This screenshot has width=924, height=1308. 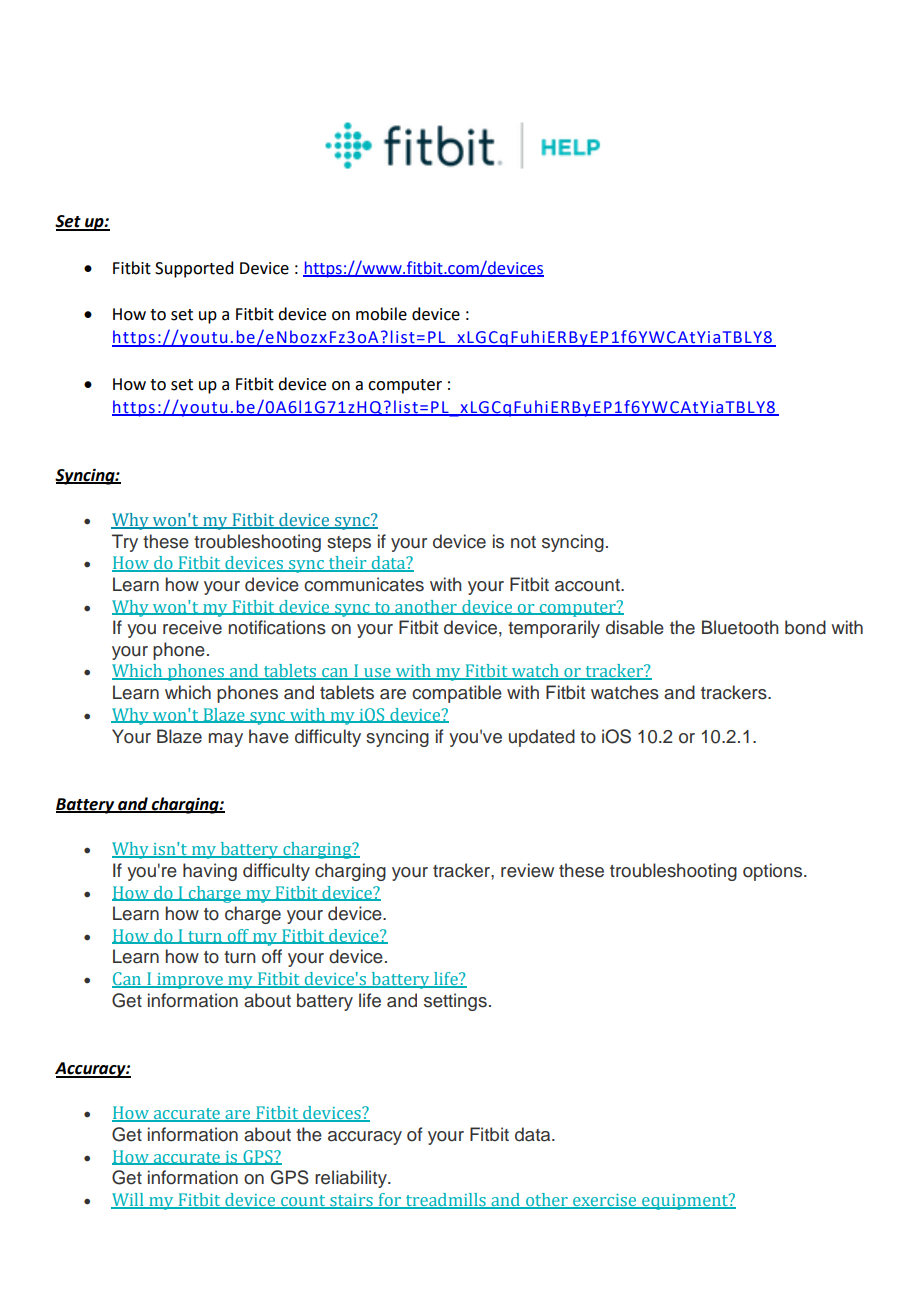 I want to click on reliability, so click(x=352, y=1179).
